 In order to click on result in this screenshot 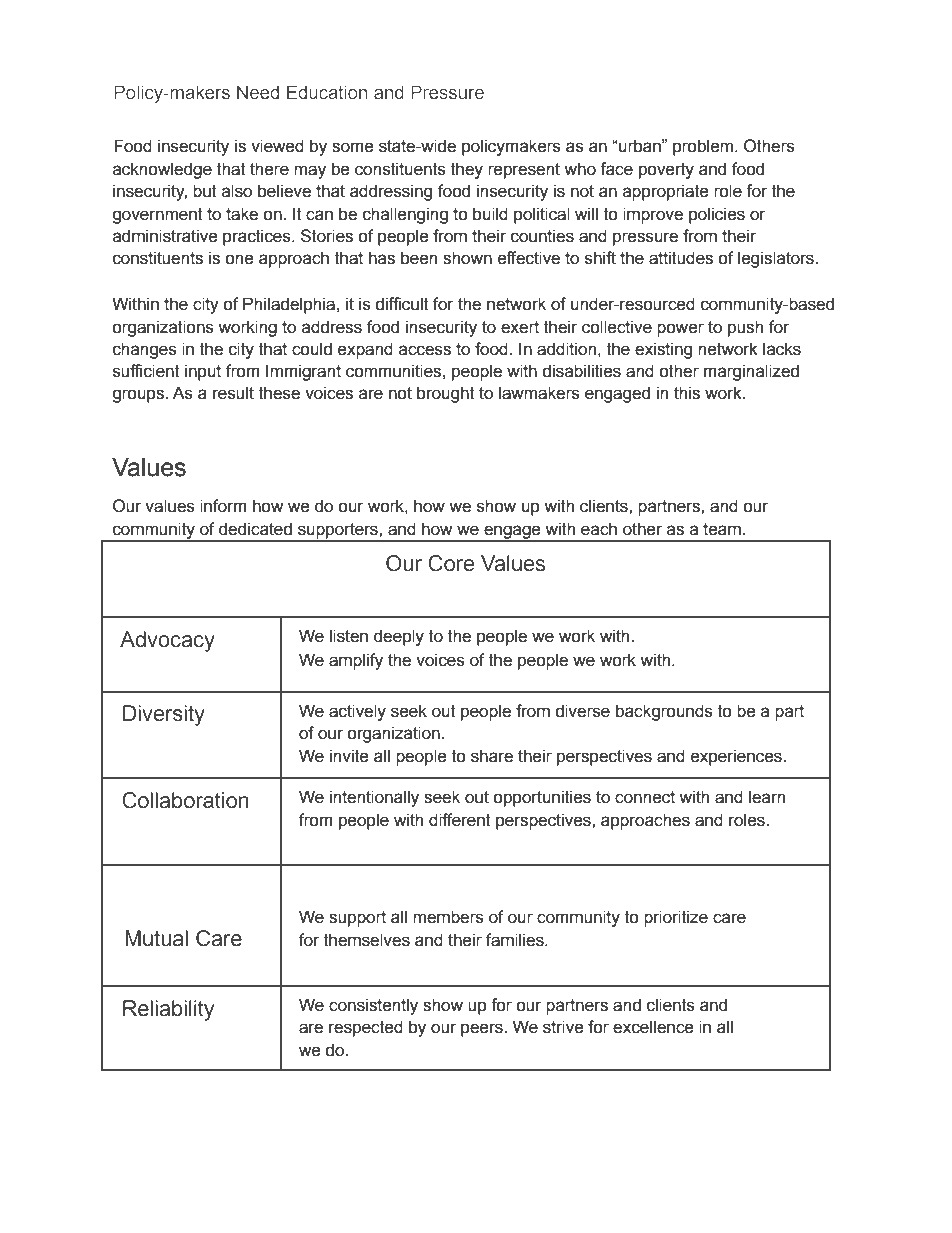, I will do `click(233, 393)`.
